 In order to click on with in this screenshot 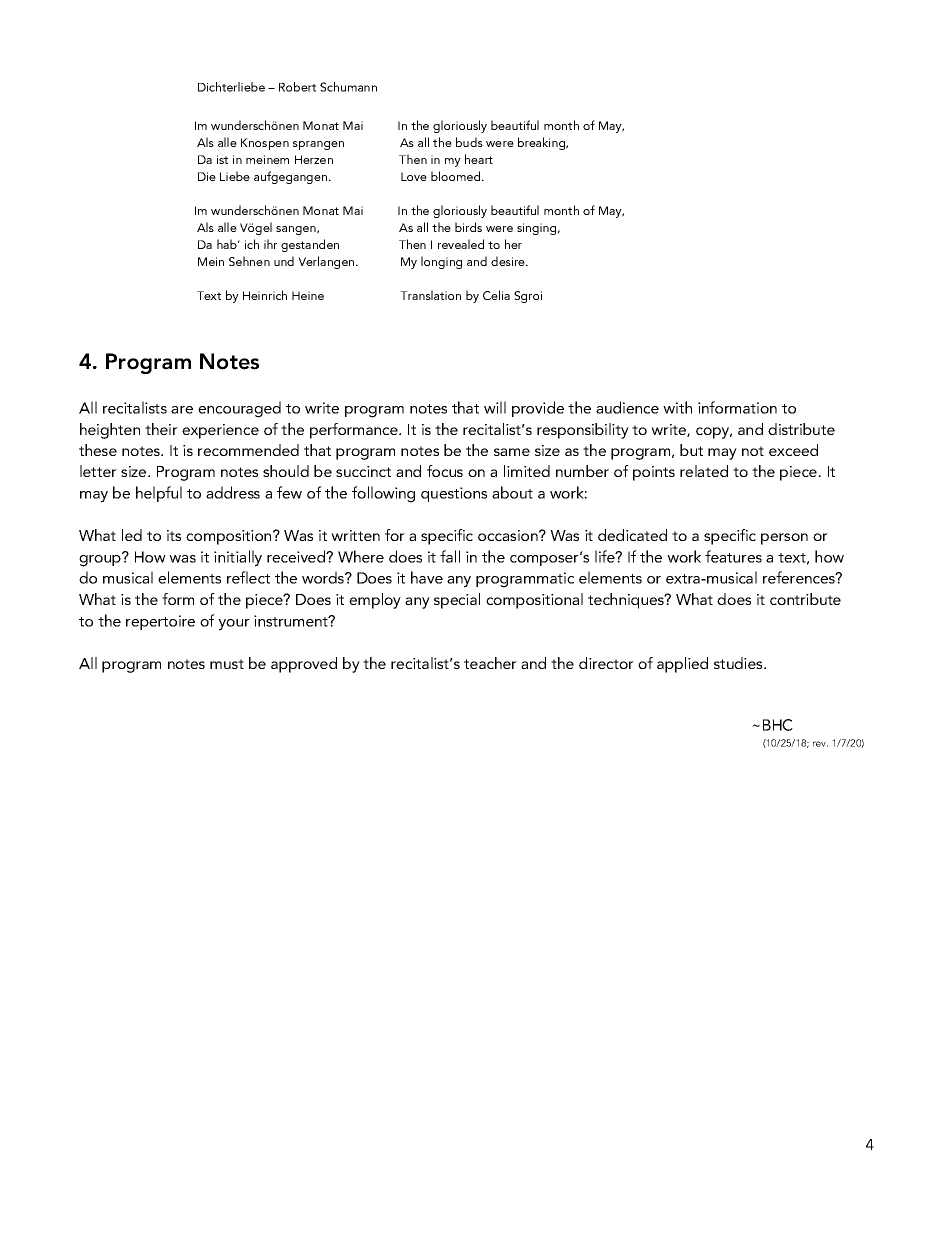, I will do `click(677, 407)`.
